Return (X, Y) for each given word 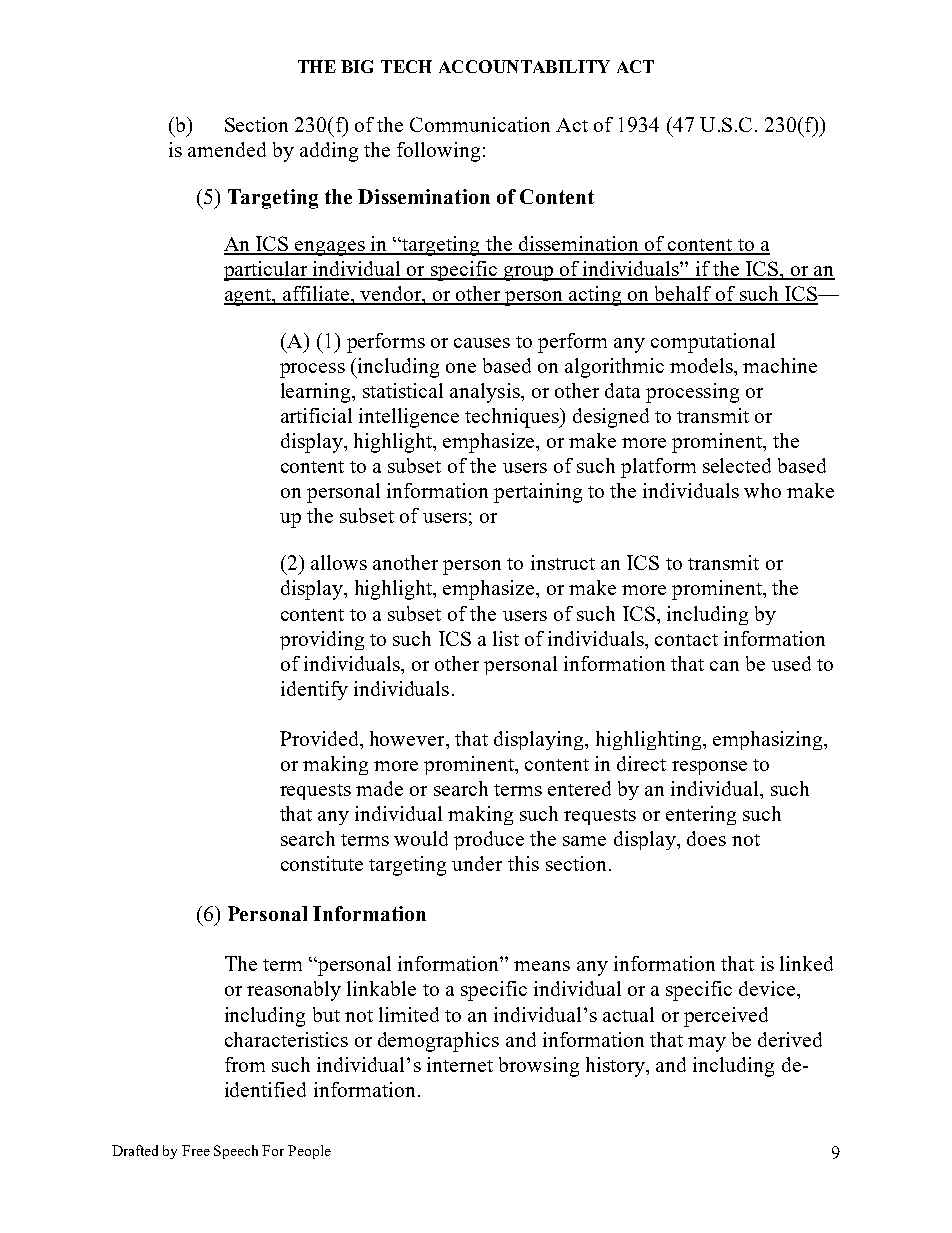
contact (686, 640)
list (506, 638)
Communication (480, 124)
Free (196, 1150)
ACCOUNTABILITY (524, 66)
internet (460, 1064)
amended (227, 149)
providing (322, 640)
